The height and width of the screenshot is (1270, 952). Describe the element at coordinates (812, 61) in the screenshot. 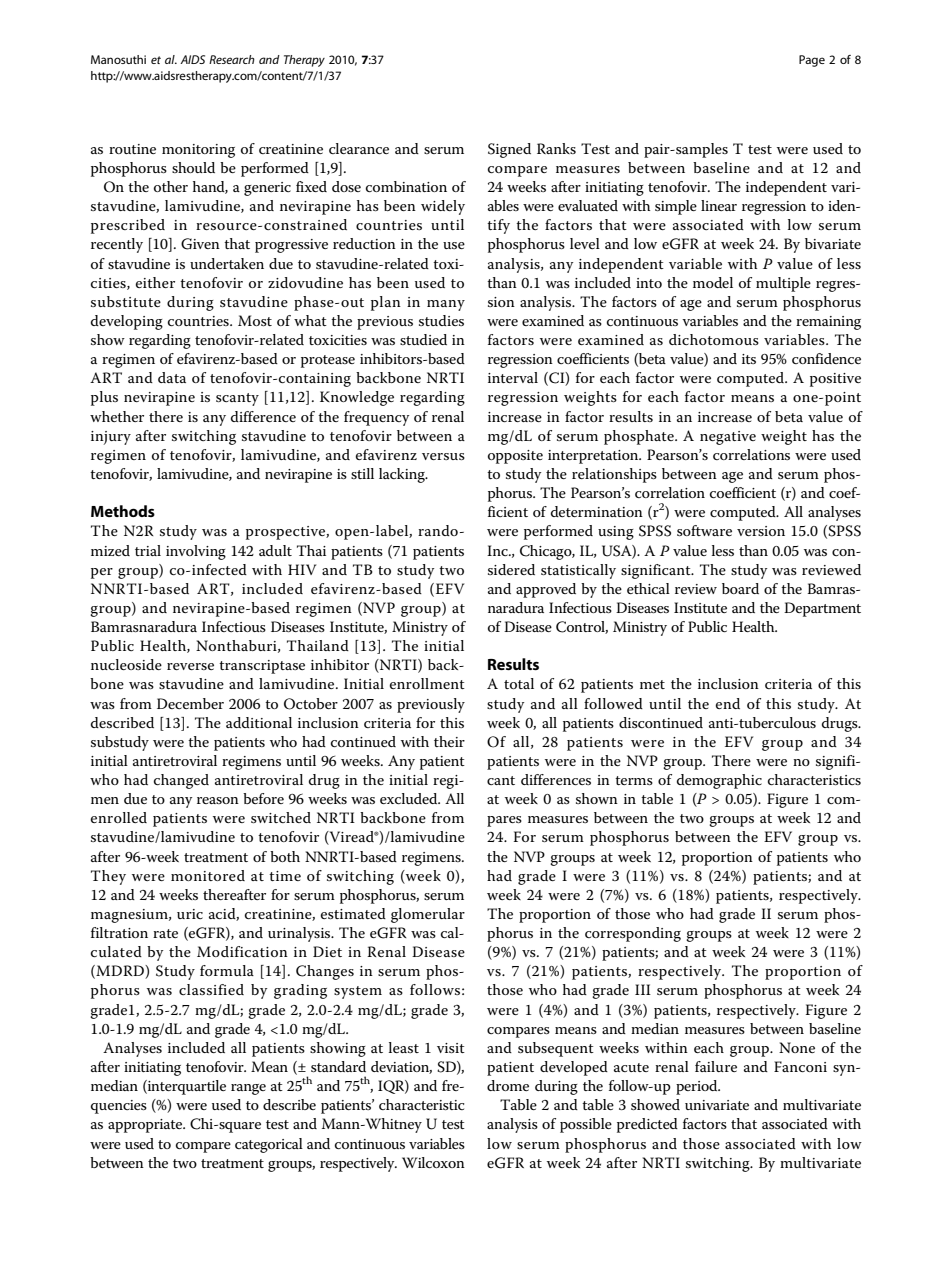

I see `Page` at that location.
